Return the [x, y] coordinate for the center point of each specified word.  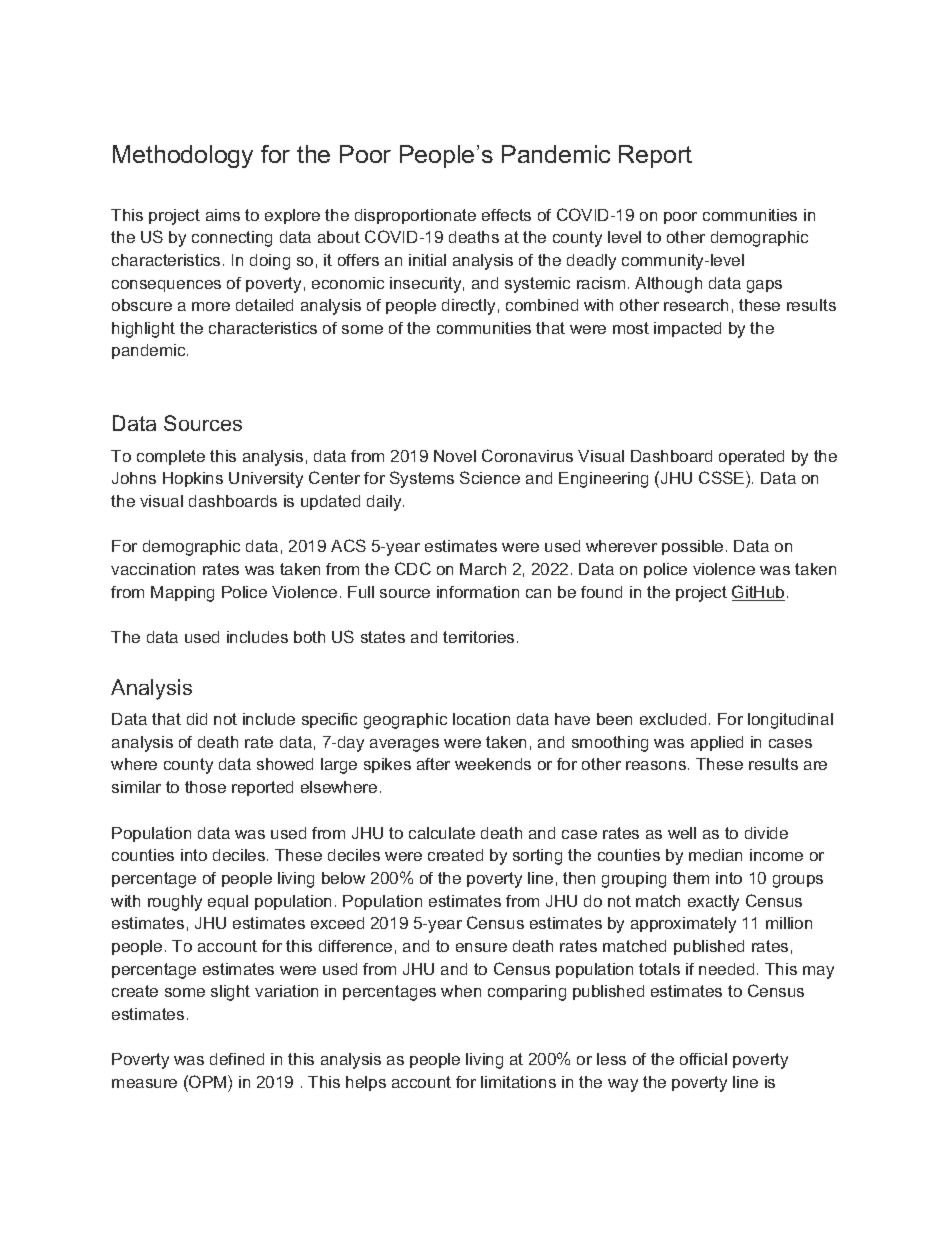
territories [478, 637]
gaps [764, 286]
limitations [518, 1082]
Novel [455, 456]
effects [506, 215]
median [715, 855]
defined [237, 1059]
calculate [442, 833]
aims [223, 215]
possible [692, 547]
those [205, 787]
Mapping [182, 594]
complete [171, 457]
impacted [687, 329]
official [703, 1059]
